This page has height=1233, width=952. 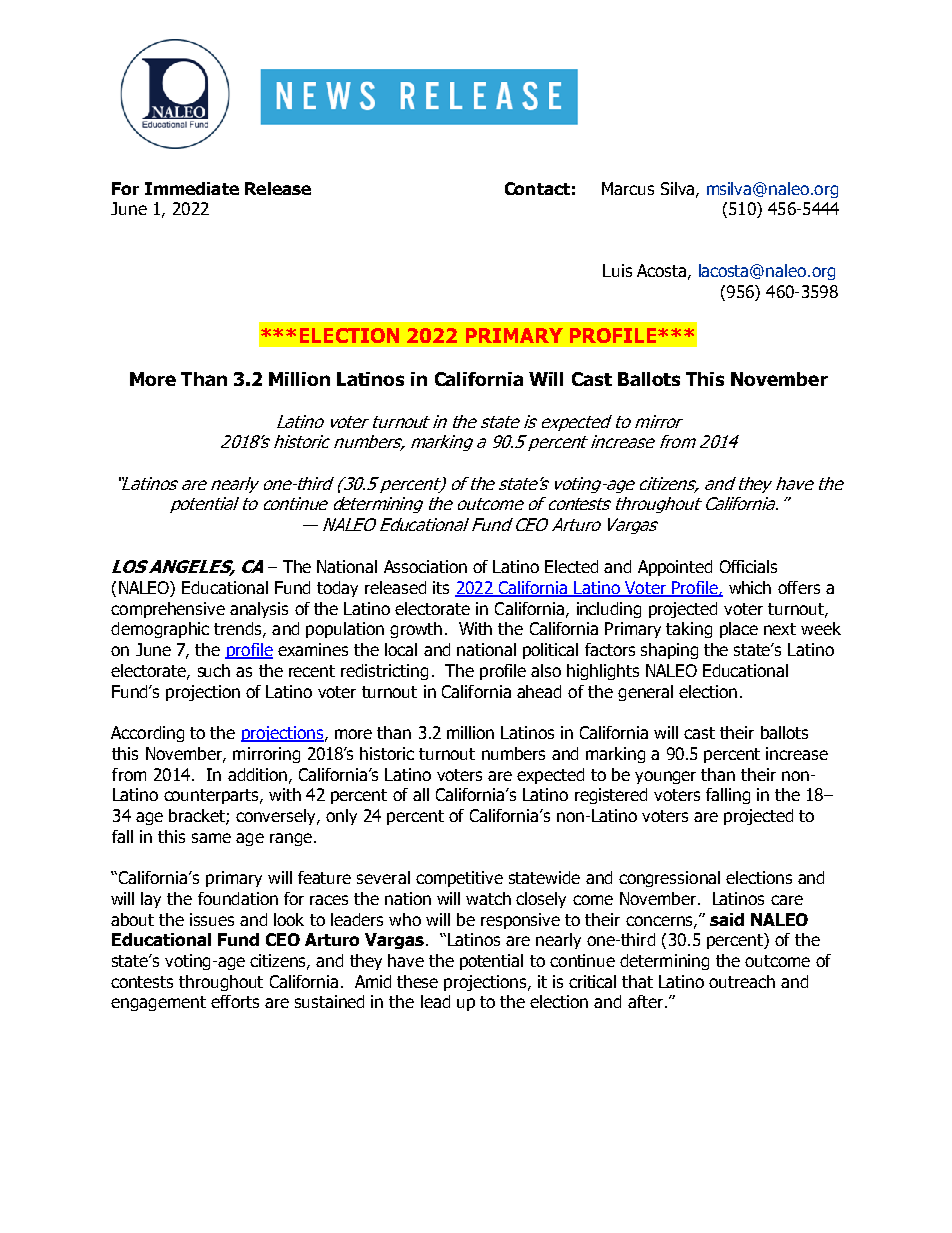 What do you see at coordinates (628, 188) in the page?
I see `Marcus` at bounding box center [628, 188].
